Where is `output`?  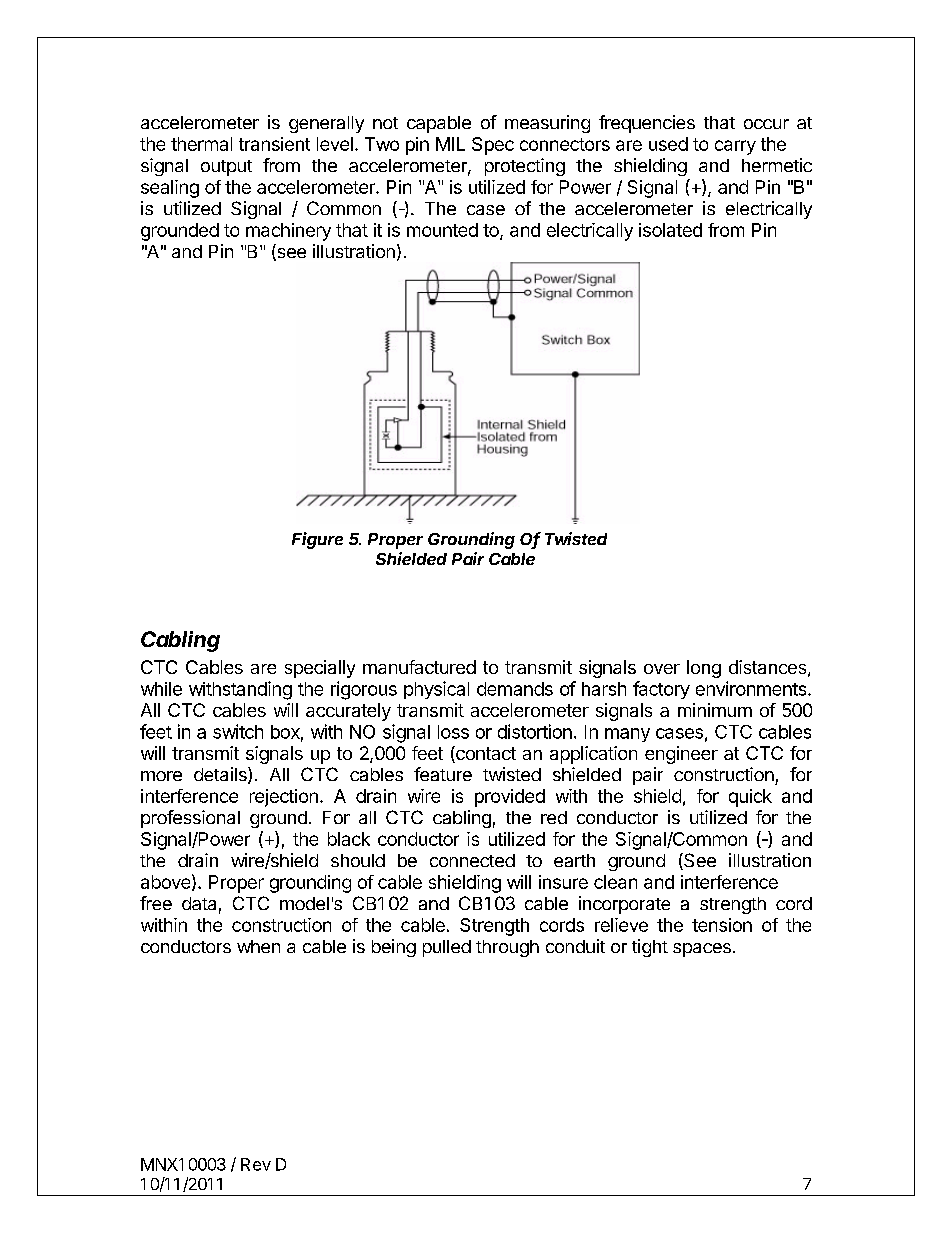
output is located at coordinates (226, 168).
